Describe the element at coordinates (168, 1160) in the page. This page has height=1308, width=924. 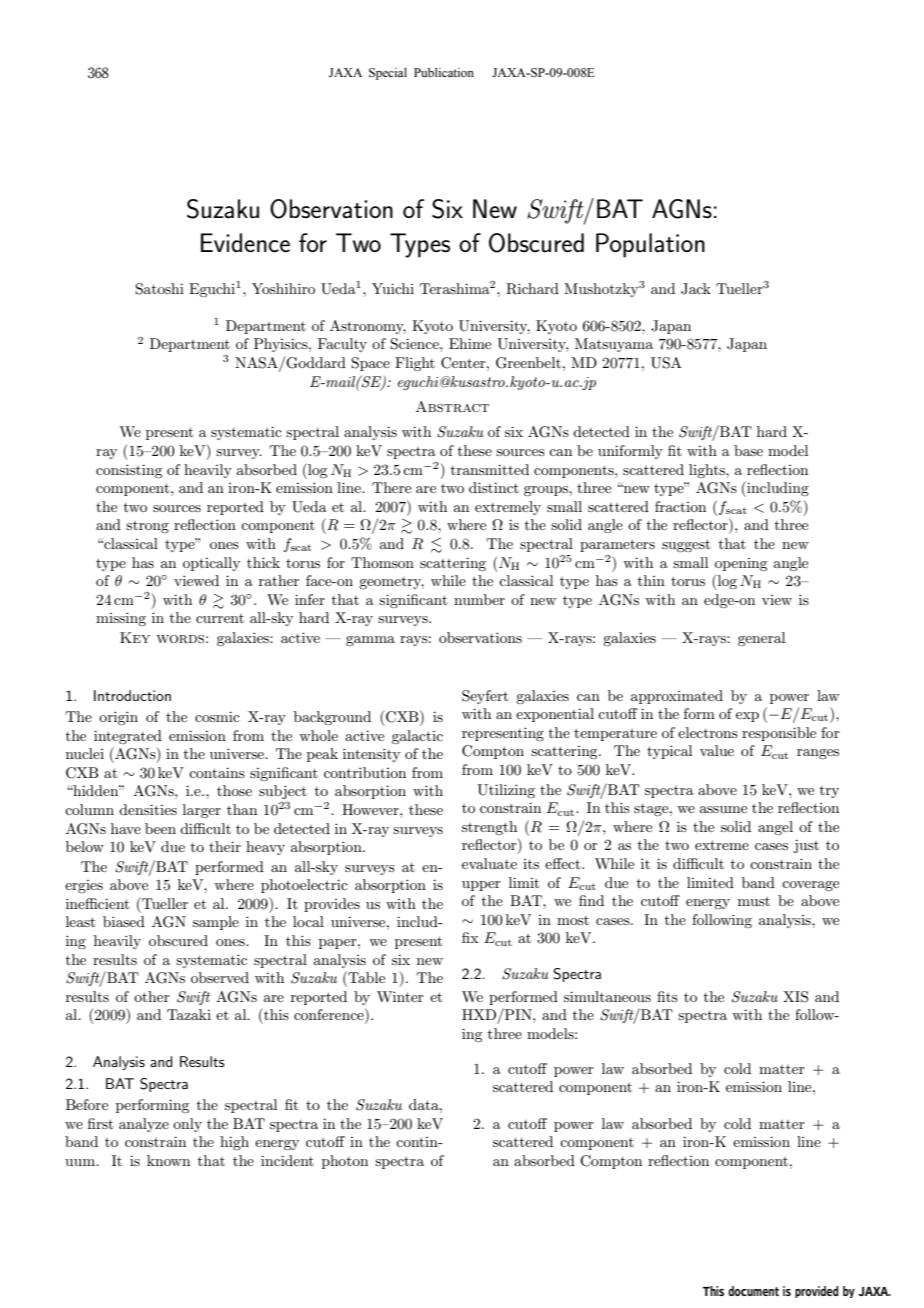
I see `known` at that location.
